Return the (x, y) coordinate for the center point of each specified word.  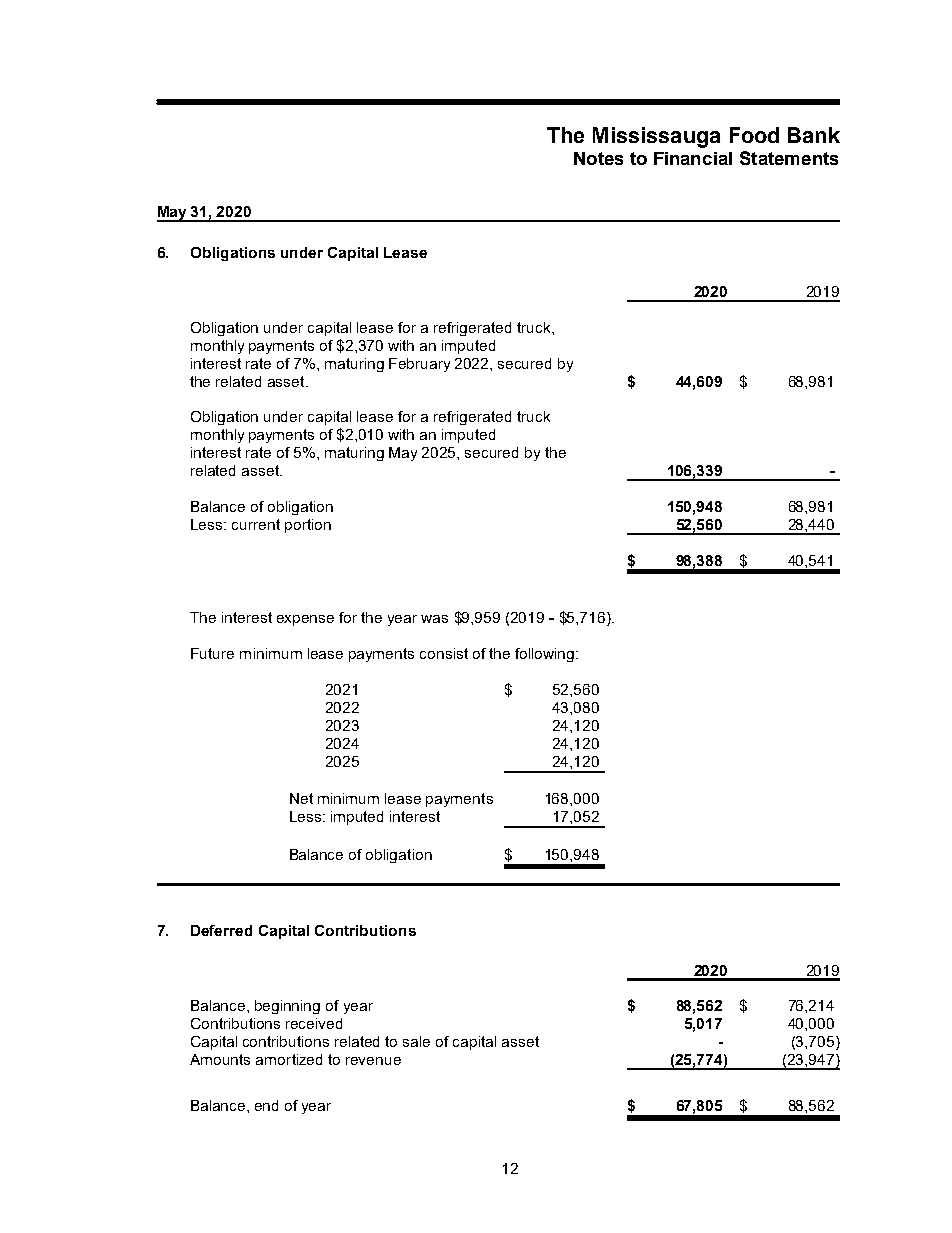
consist (444, 653)
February (419, 365)
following (546, 655)
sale (416, 1041)
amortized (289, 1059)
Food (754, 135)
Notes (598, 158)
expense (305, 620)
